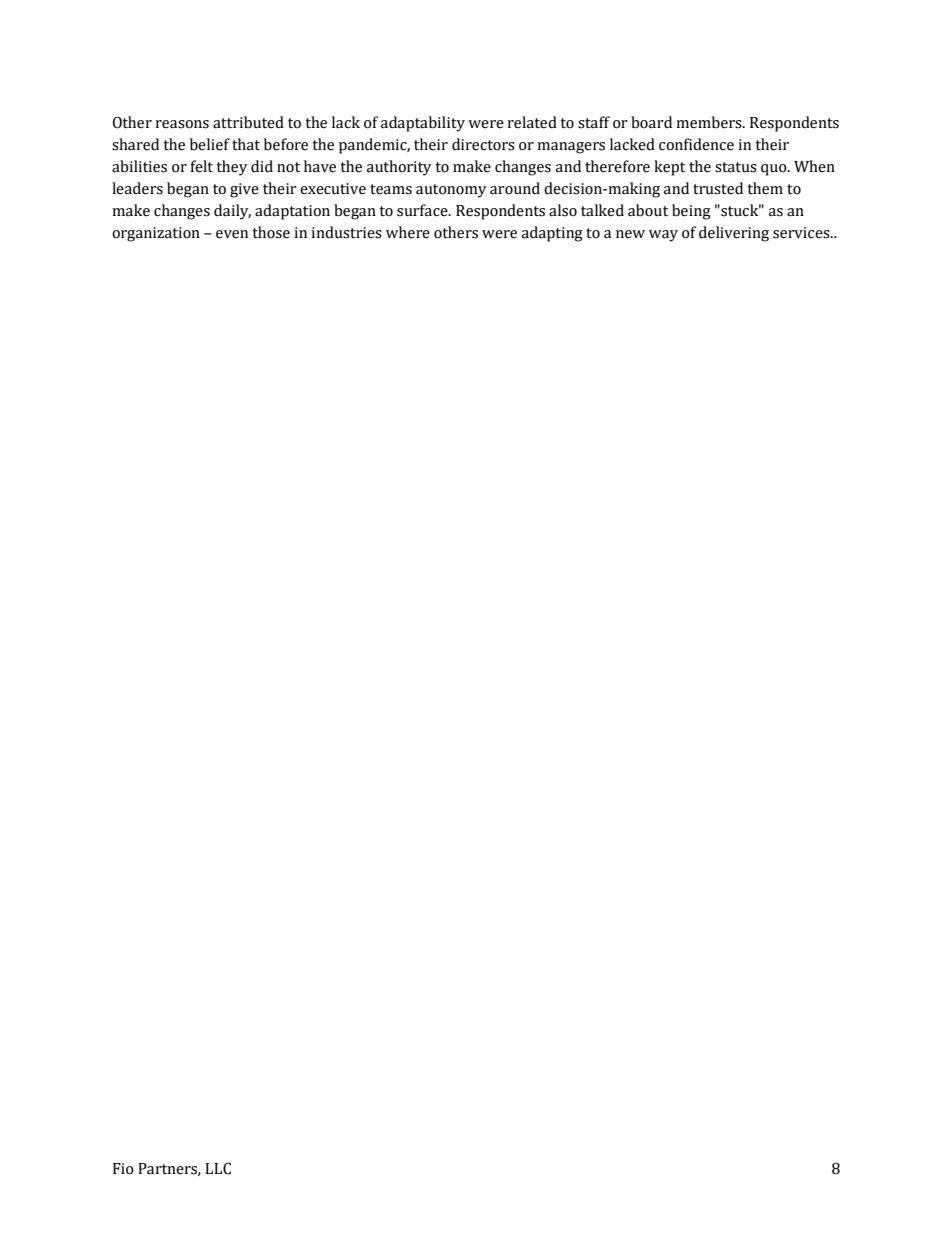 Image resolution: width=952 pixels, height=1233 pixels. Describe the element at coordinates (292, 212) in the screenshot. I see `adaptation` at that location.
